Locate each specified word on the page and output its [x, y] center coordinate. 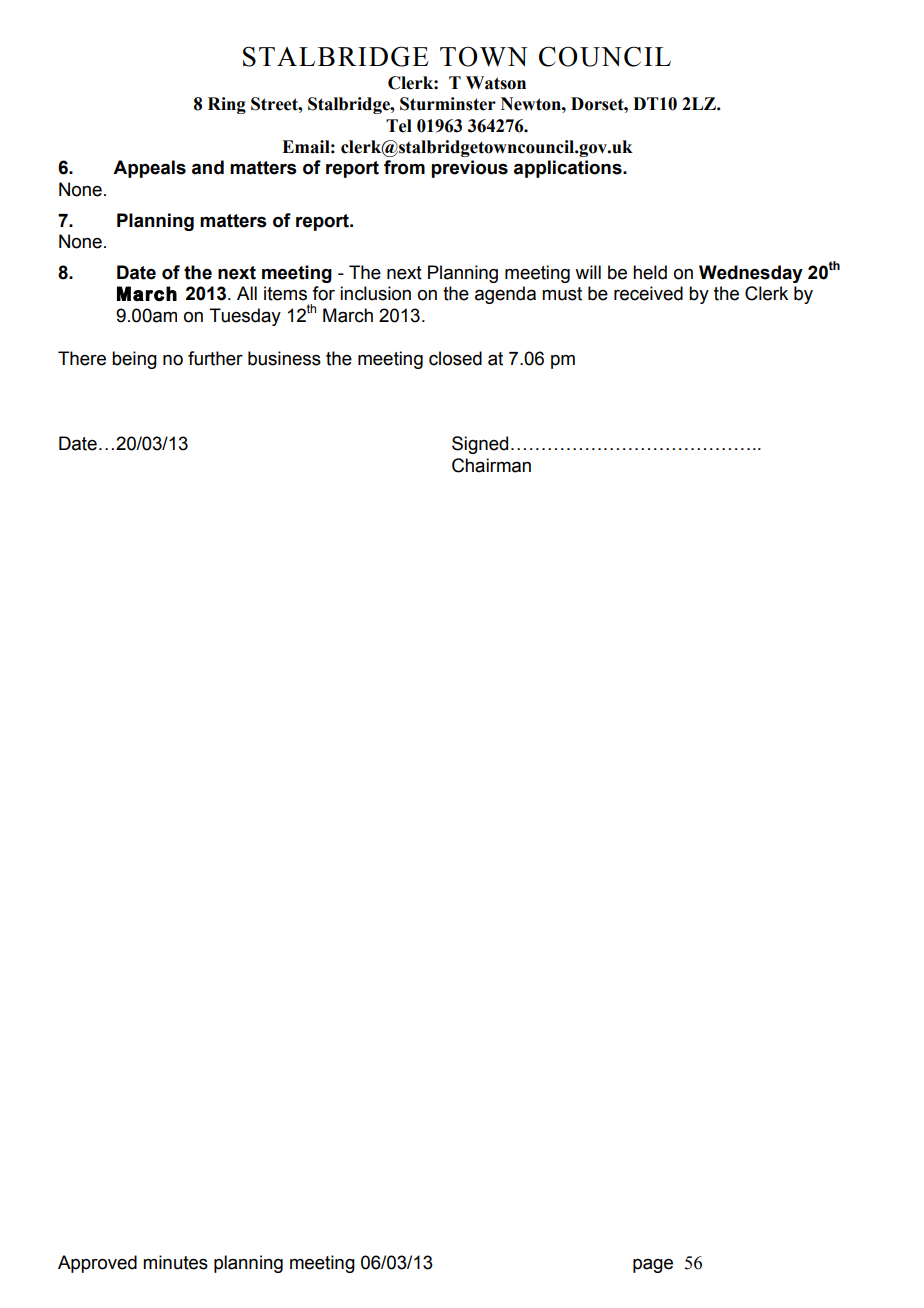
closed [455, 358]
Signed [480, 445]
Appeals [149, 169]
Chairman [491, 465]
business [284, 358]
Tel [399, 126]
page [653, 1266]
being [134, 360]
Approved [97, 1264]
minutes [175, 1262]
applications [569, 169]
